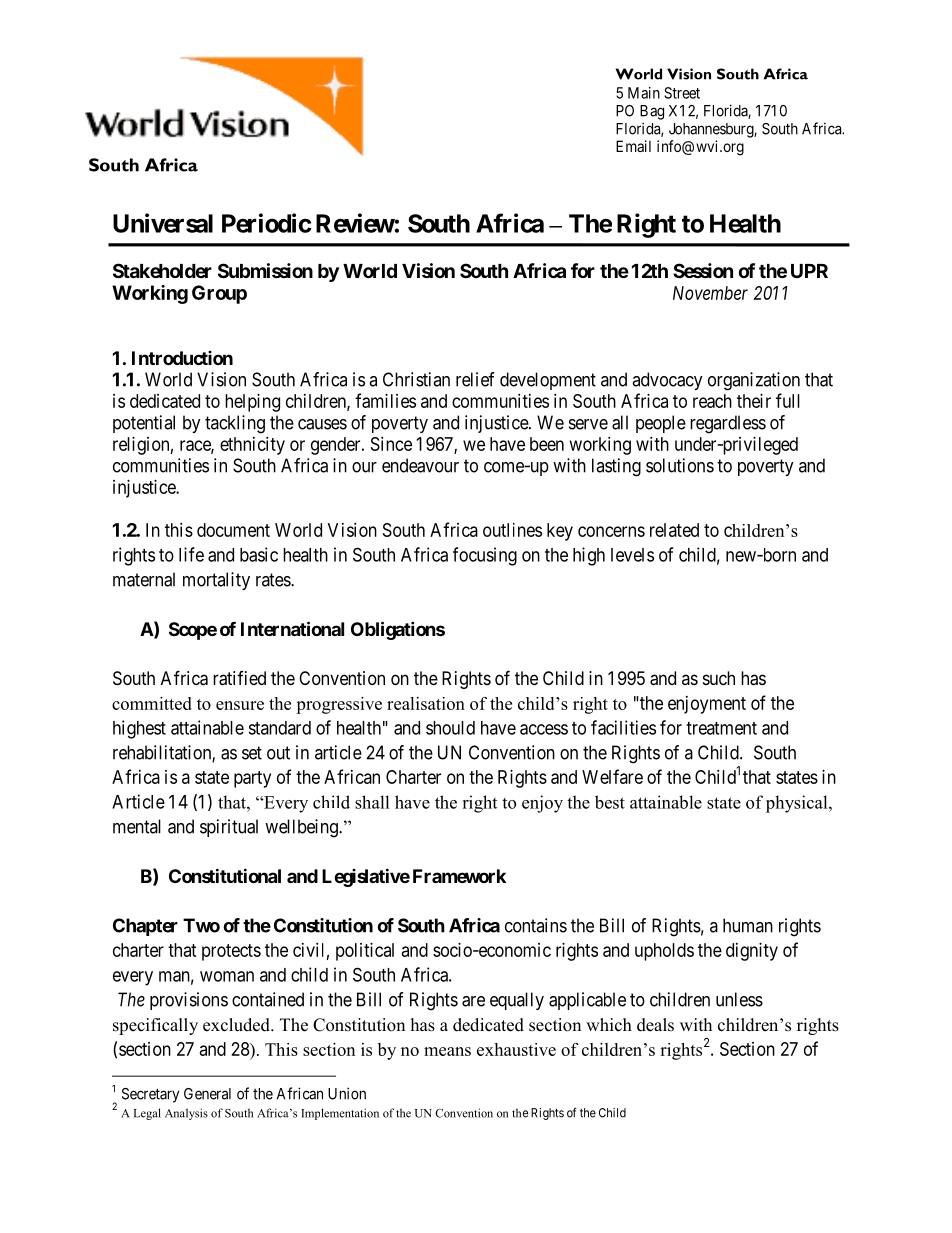  I want to click on set, so click(252, 753).
